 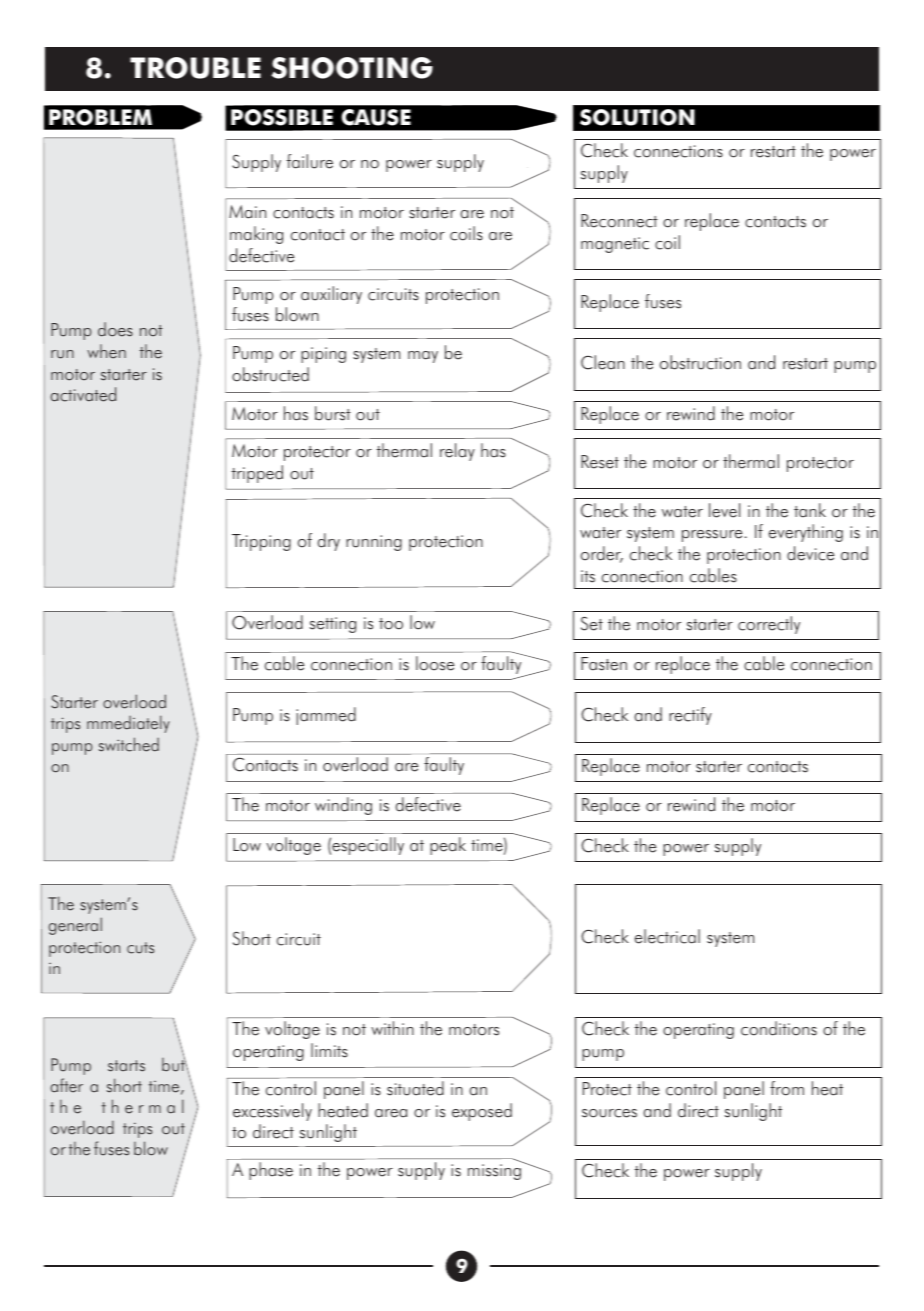 I want to click on electrical, so click(x=667, y=936).
